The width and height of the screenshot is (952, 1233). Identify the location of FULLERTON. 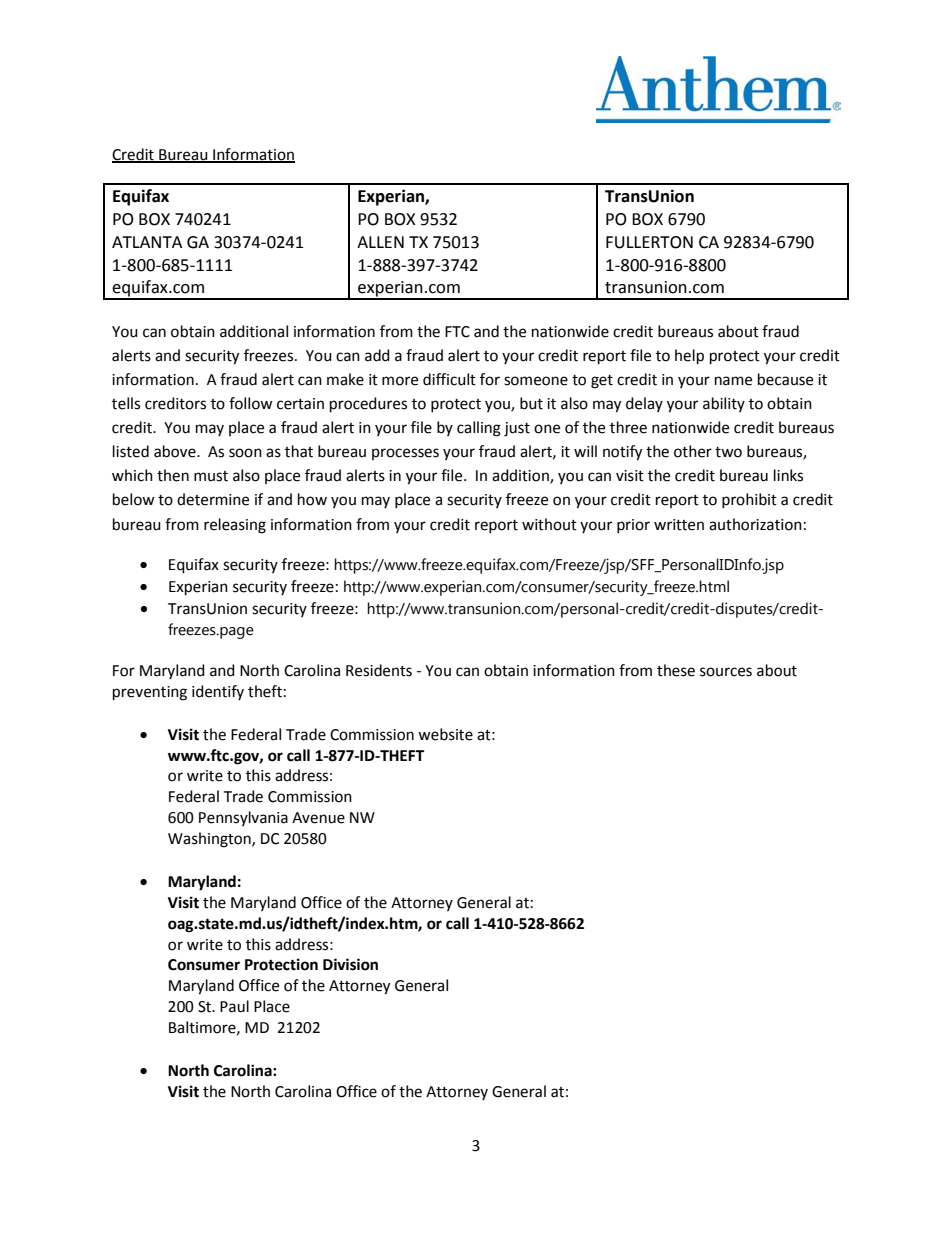
(649, 242).
